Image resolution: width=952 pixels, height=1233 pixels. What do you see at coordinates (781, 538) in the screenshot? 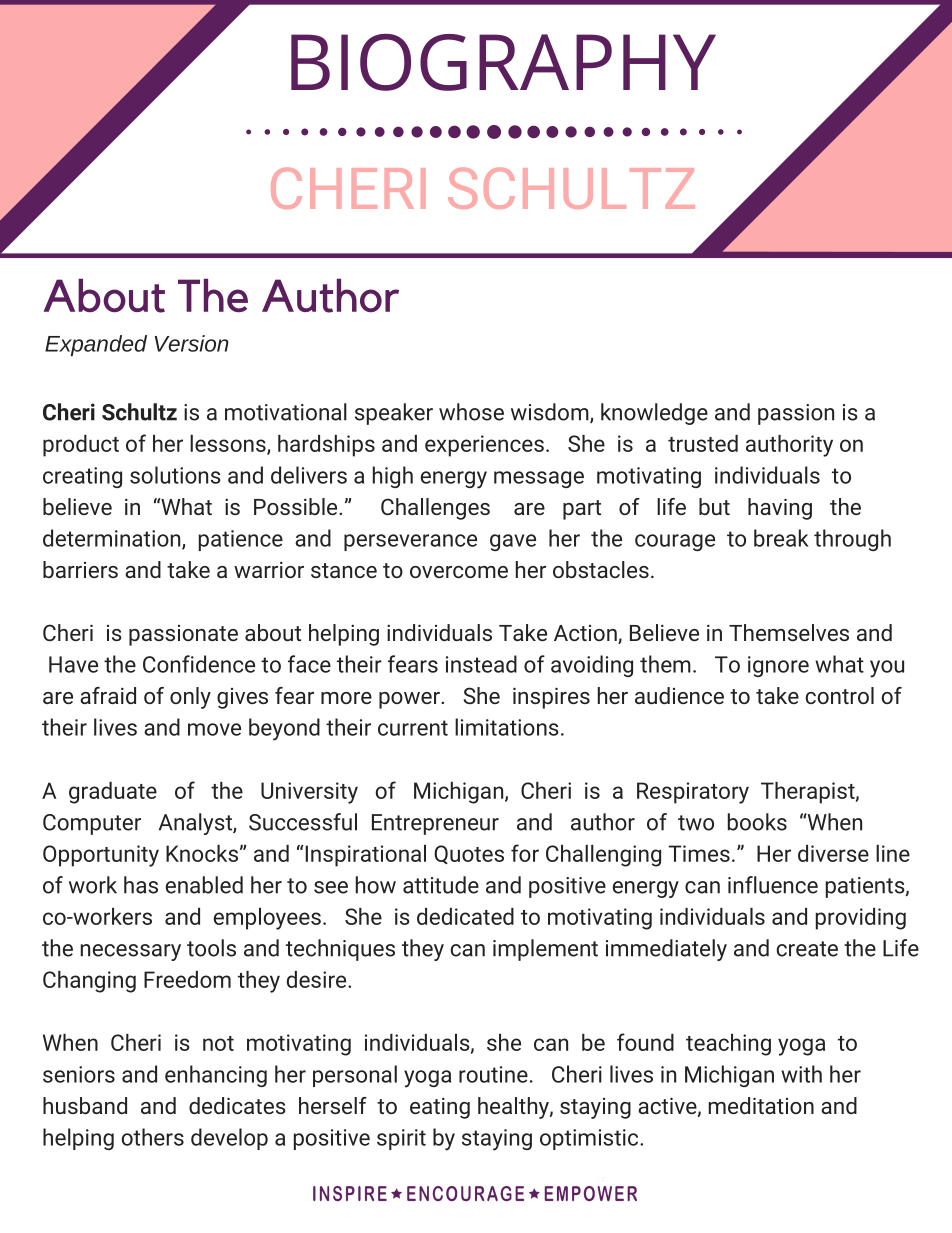
I see `break` at bounding box center [781, 538].
